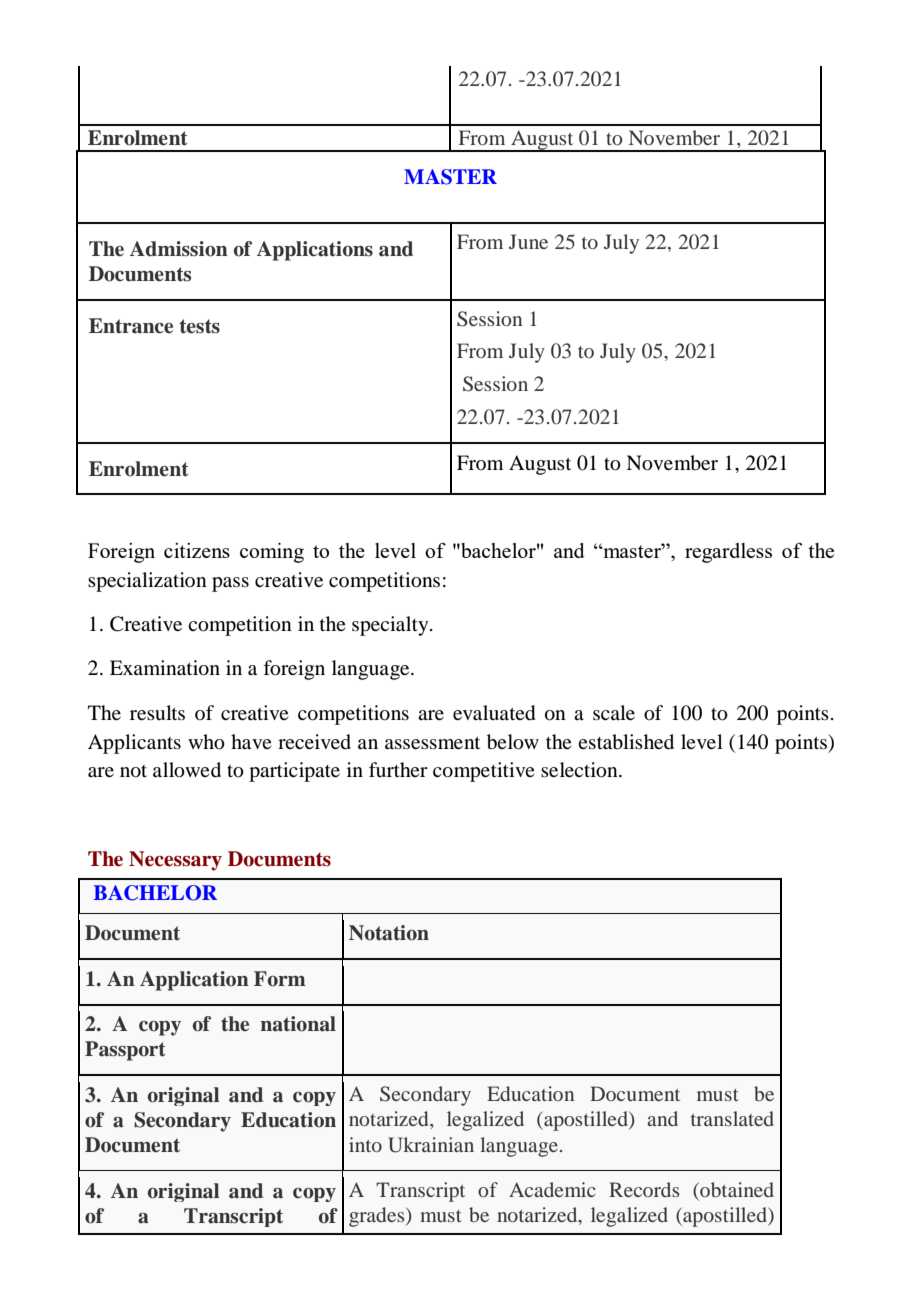  Describe the element at coordinates (626, 742) in the screenshot. I see `established` at that location.
